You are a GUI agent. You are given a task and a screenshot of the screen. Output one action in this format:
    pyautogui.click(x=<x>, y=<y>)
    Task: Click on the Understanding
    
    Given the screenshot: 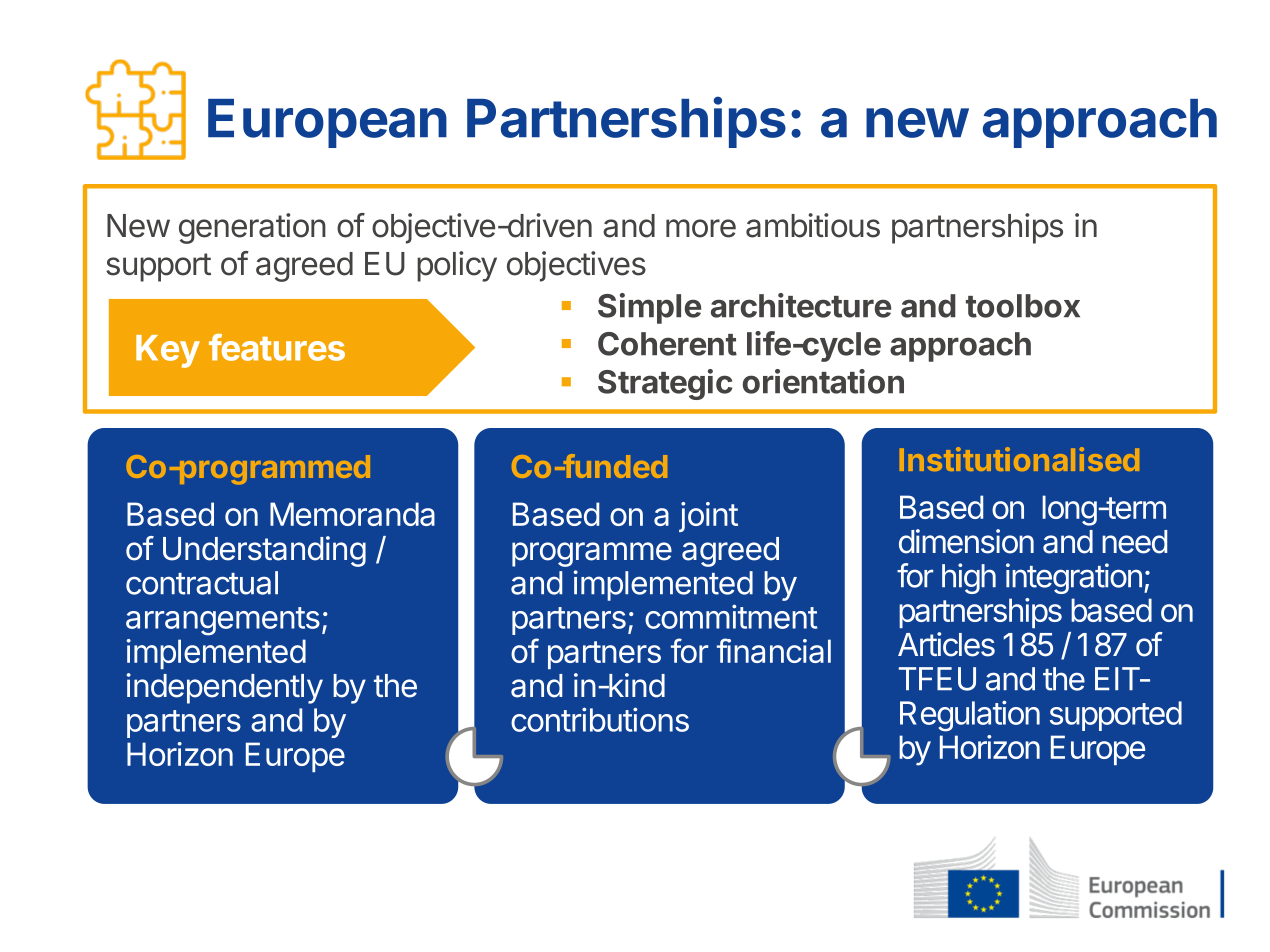 What is the action you would take?
    pyautogui.click(x=264, y=551)
